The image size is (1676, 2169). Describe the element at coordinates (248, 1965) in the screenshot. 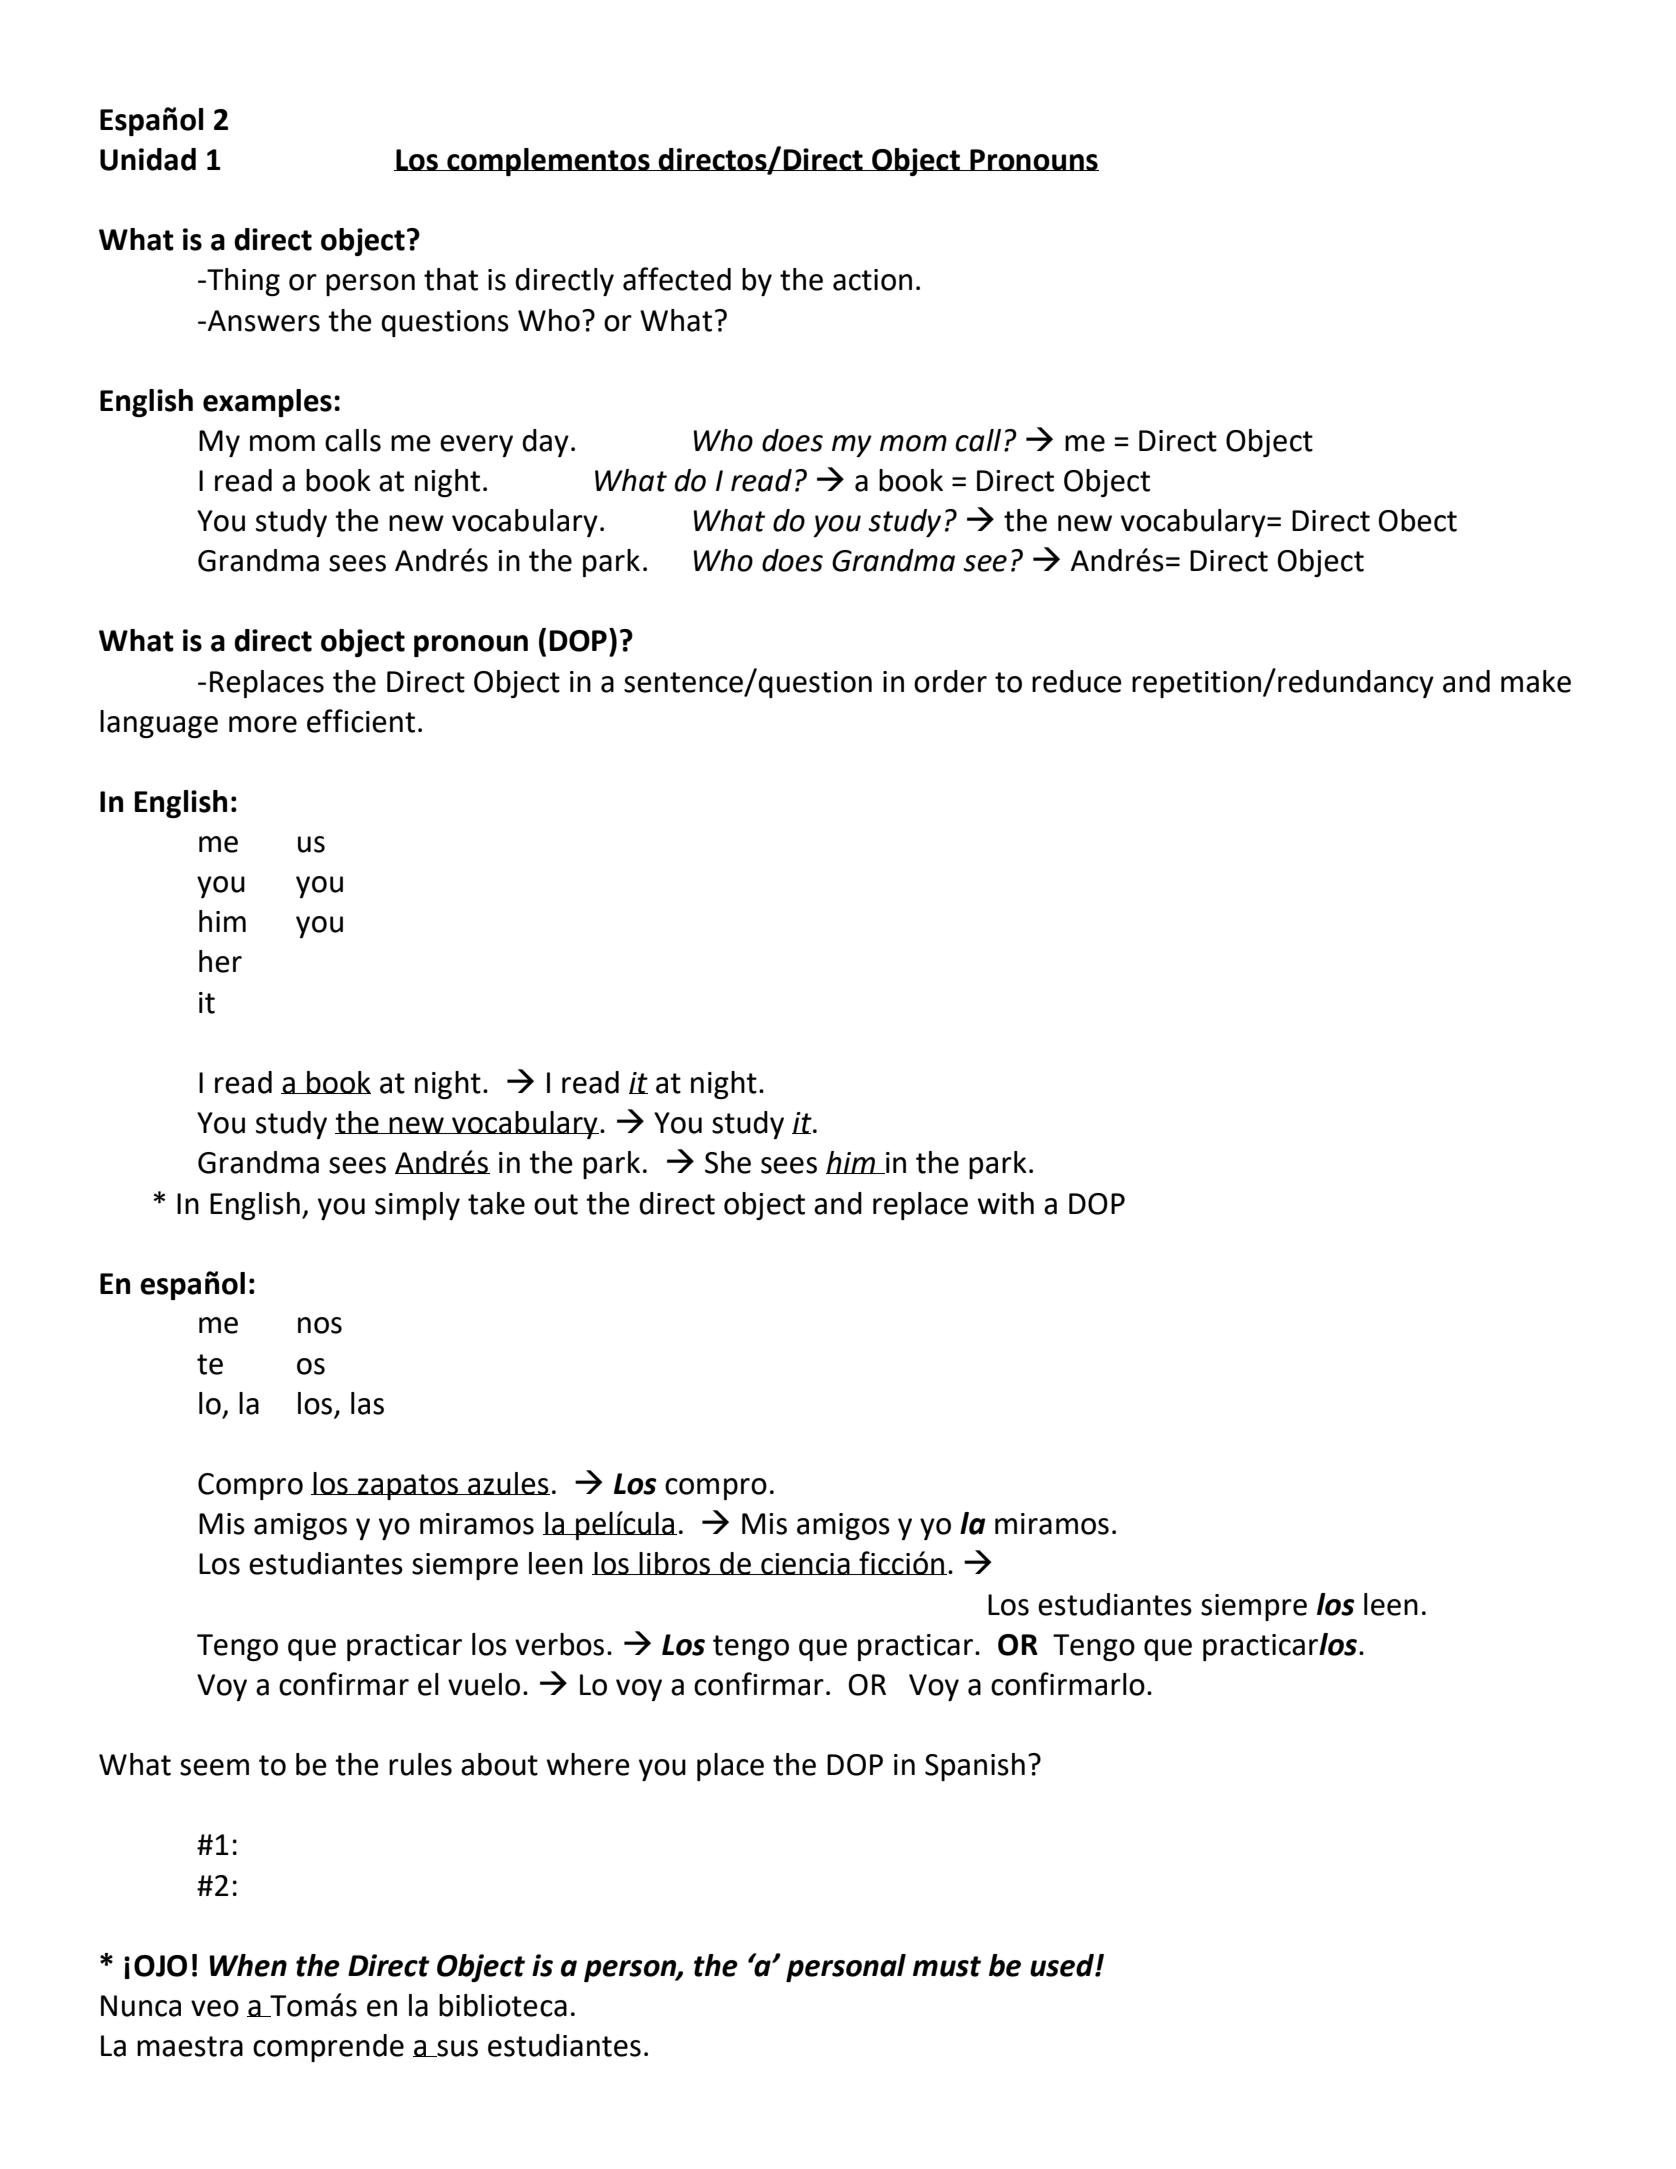

I see `When` at that location.
